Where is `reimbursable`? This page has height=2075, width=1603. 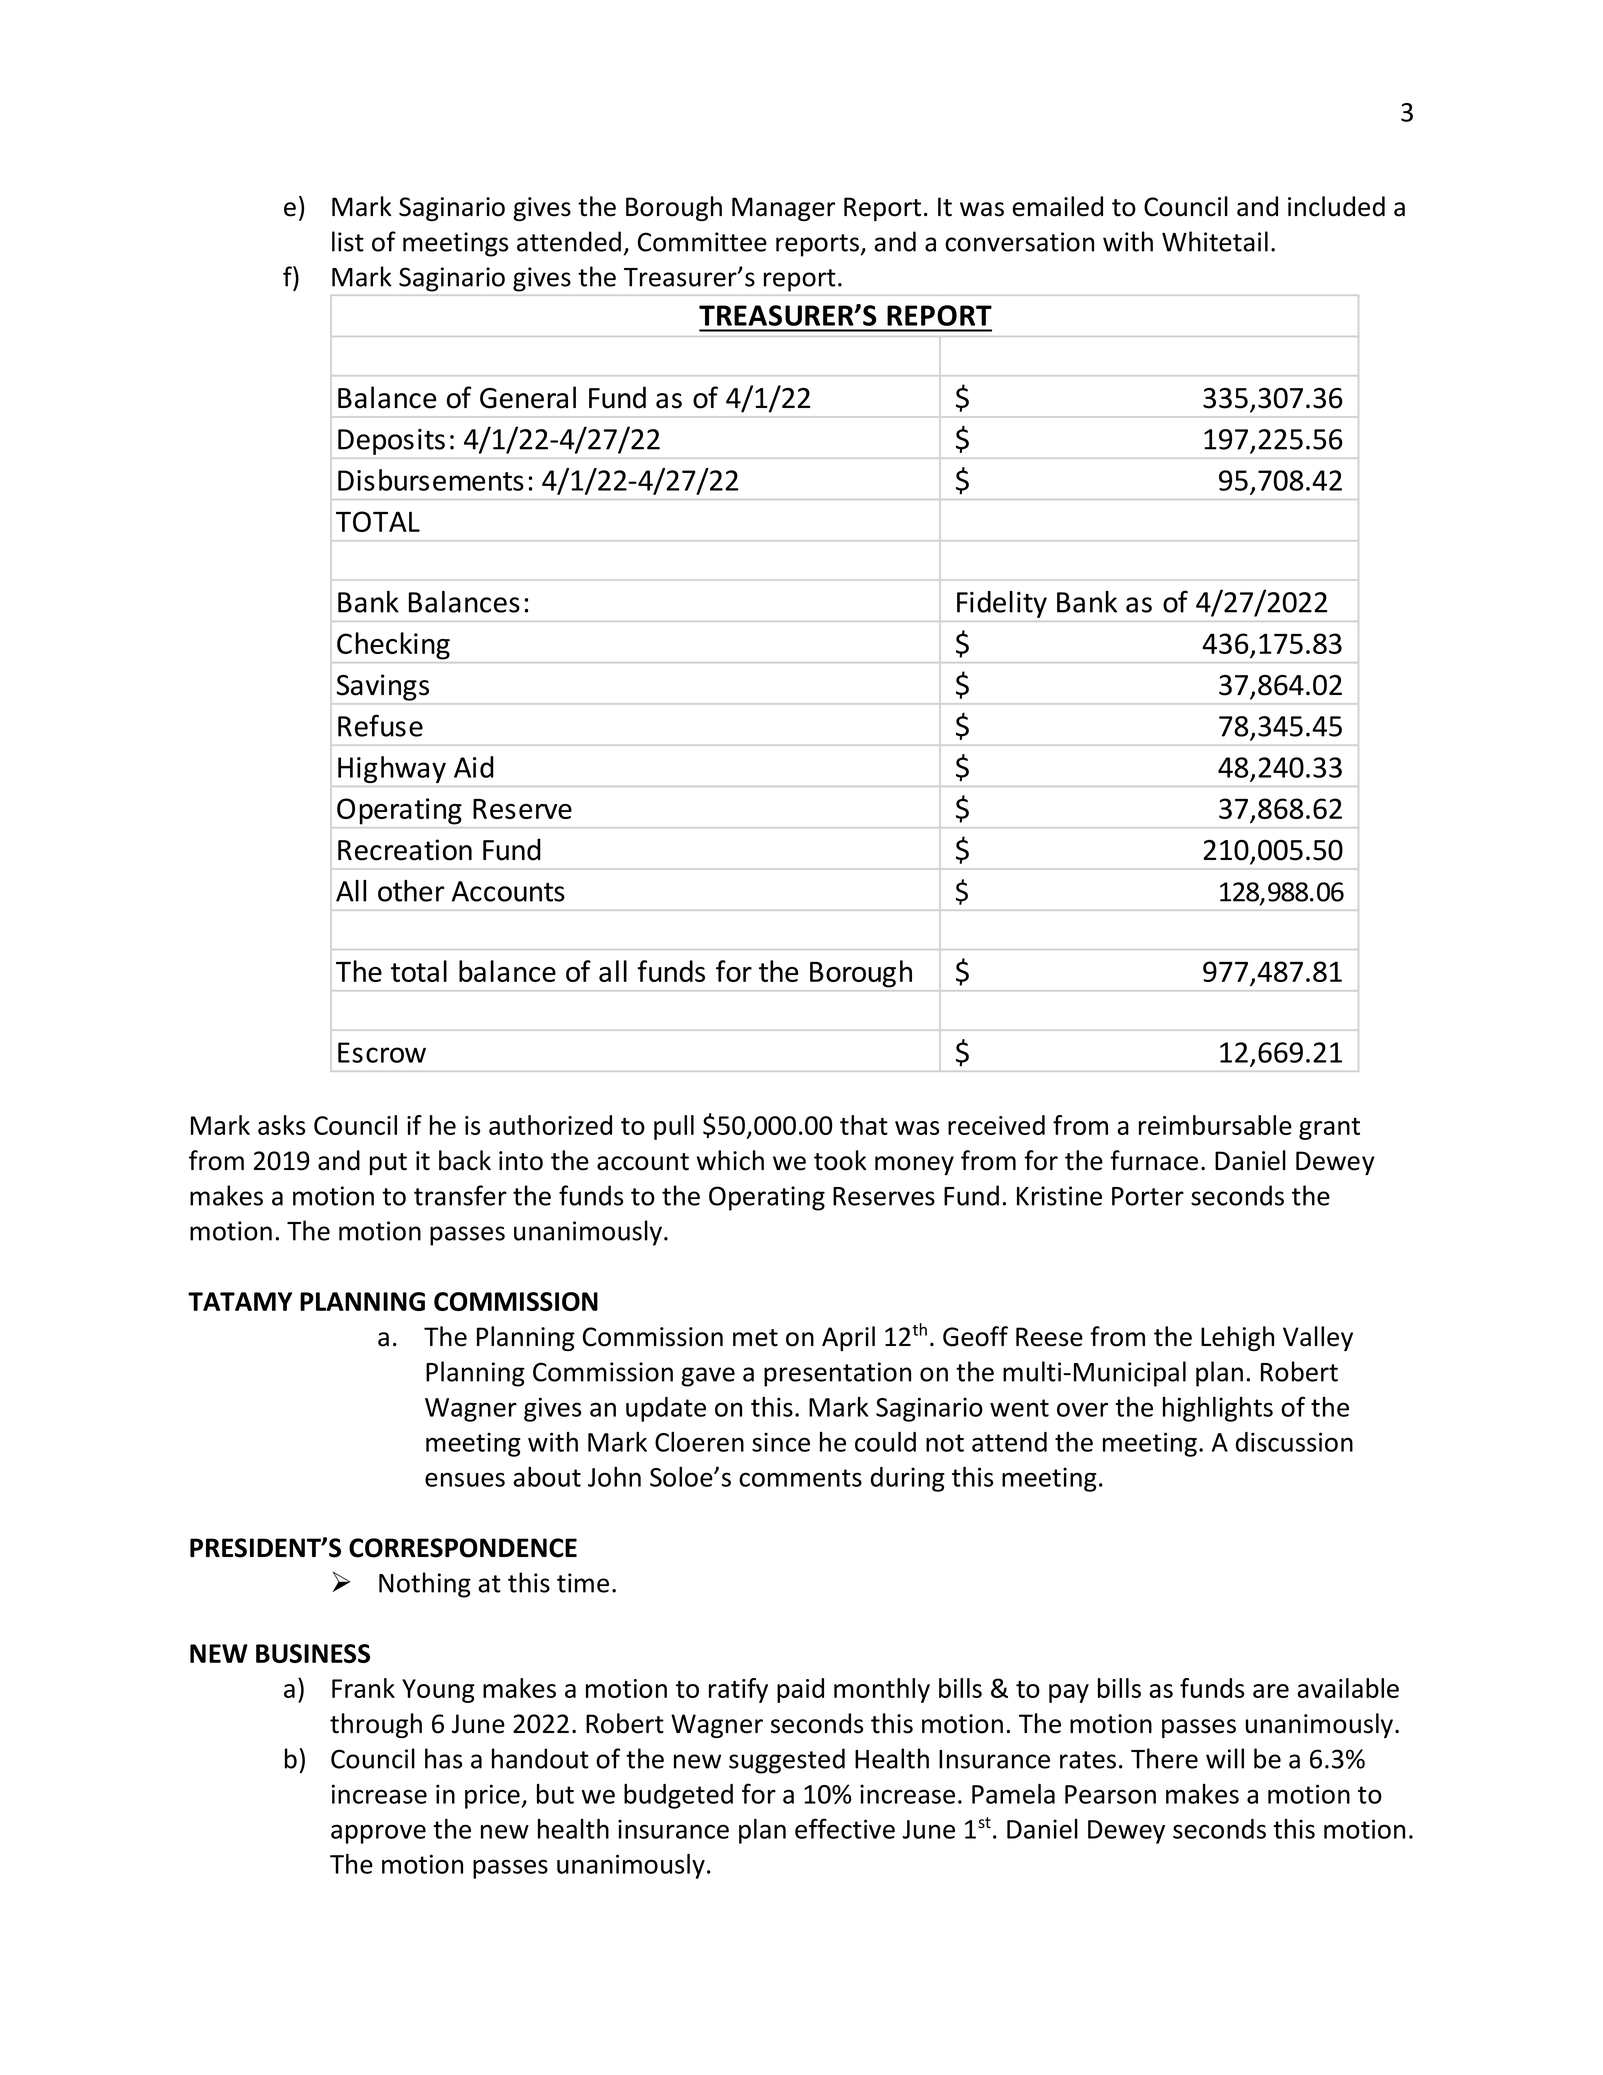 reimbursable is located at coordinates (1215, 1125).
